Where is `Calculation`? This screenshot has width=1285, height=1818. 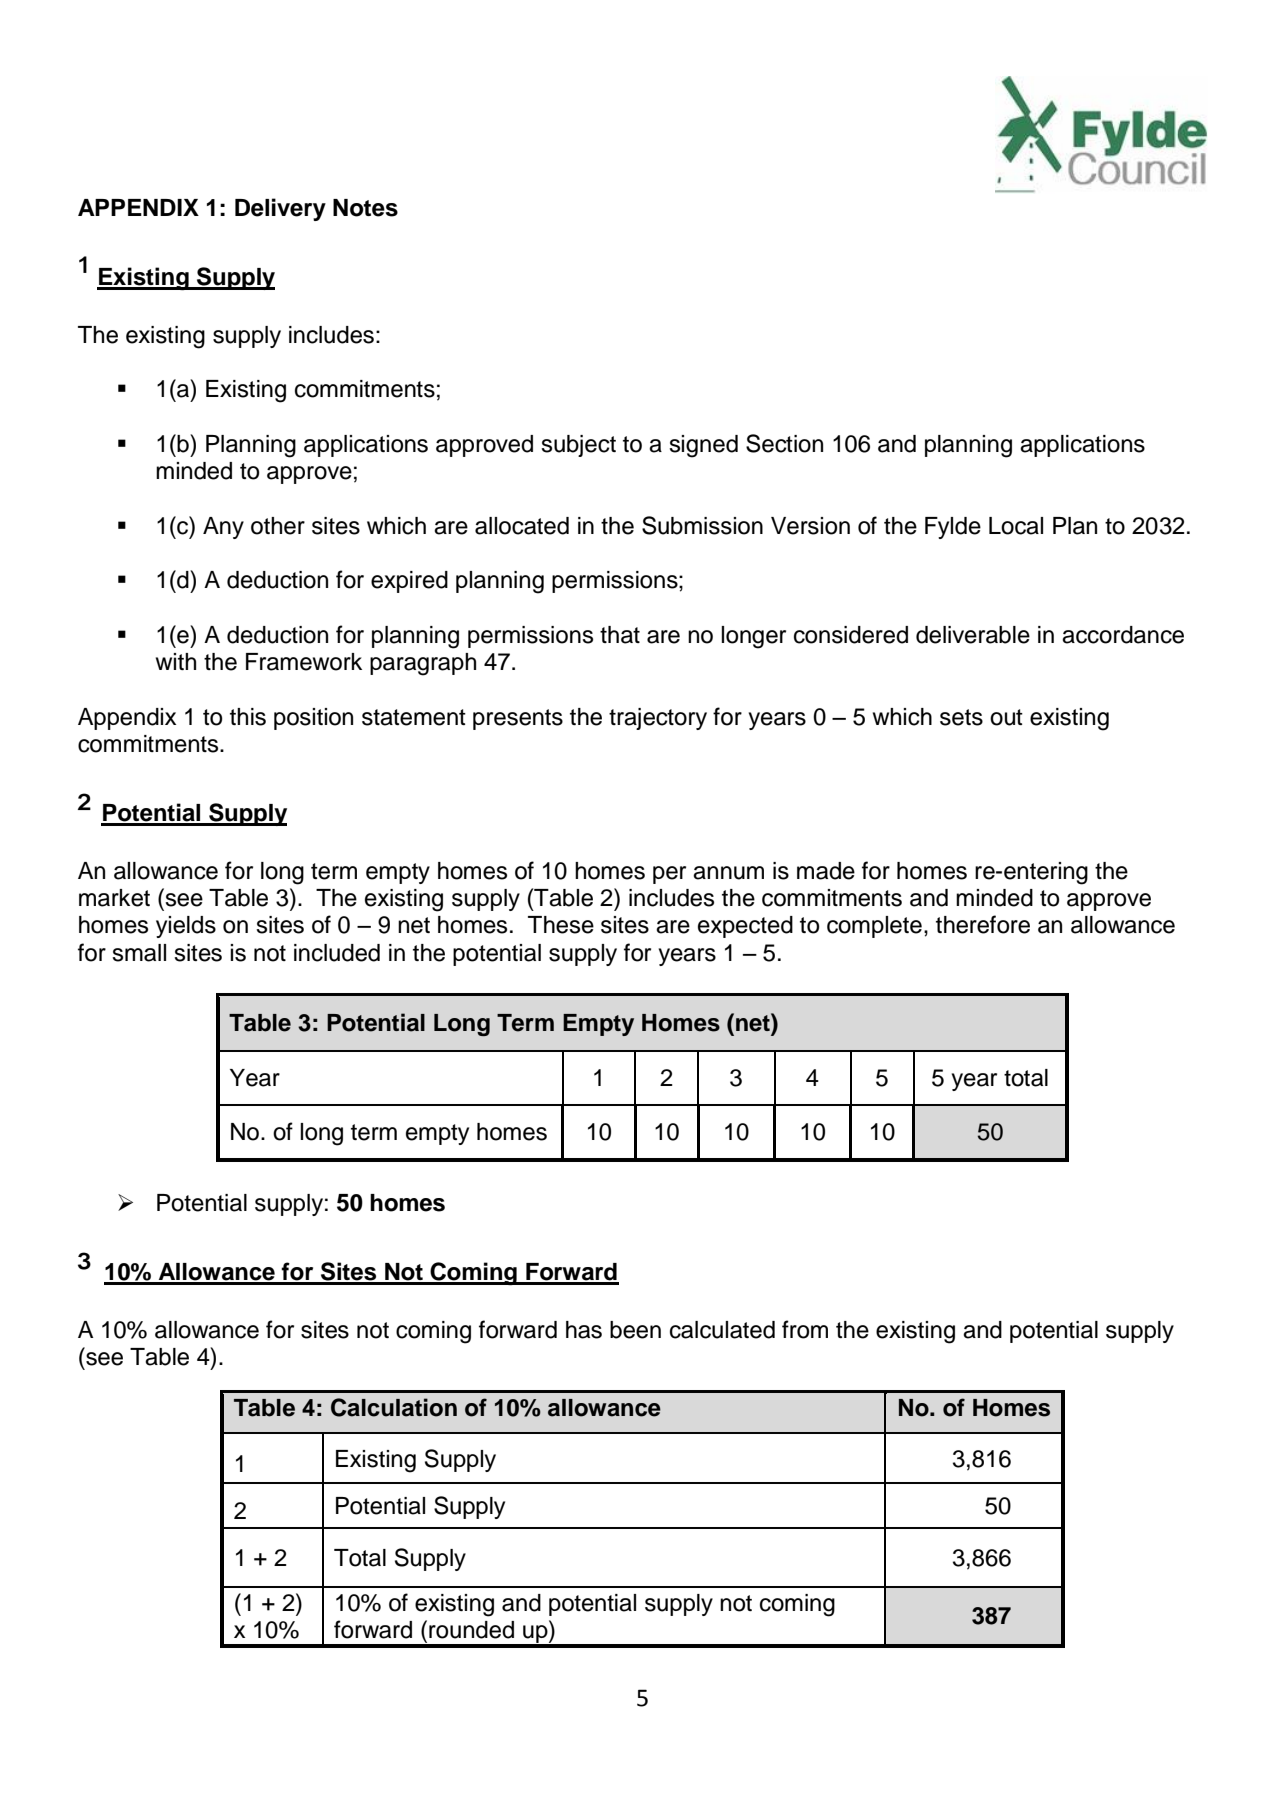
Calculation is located at coordinates (394, 1407).
